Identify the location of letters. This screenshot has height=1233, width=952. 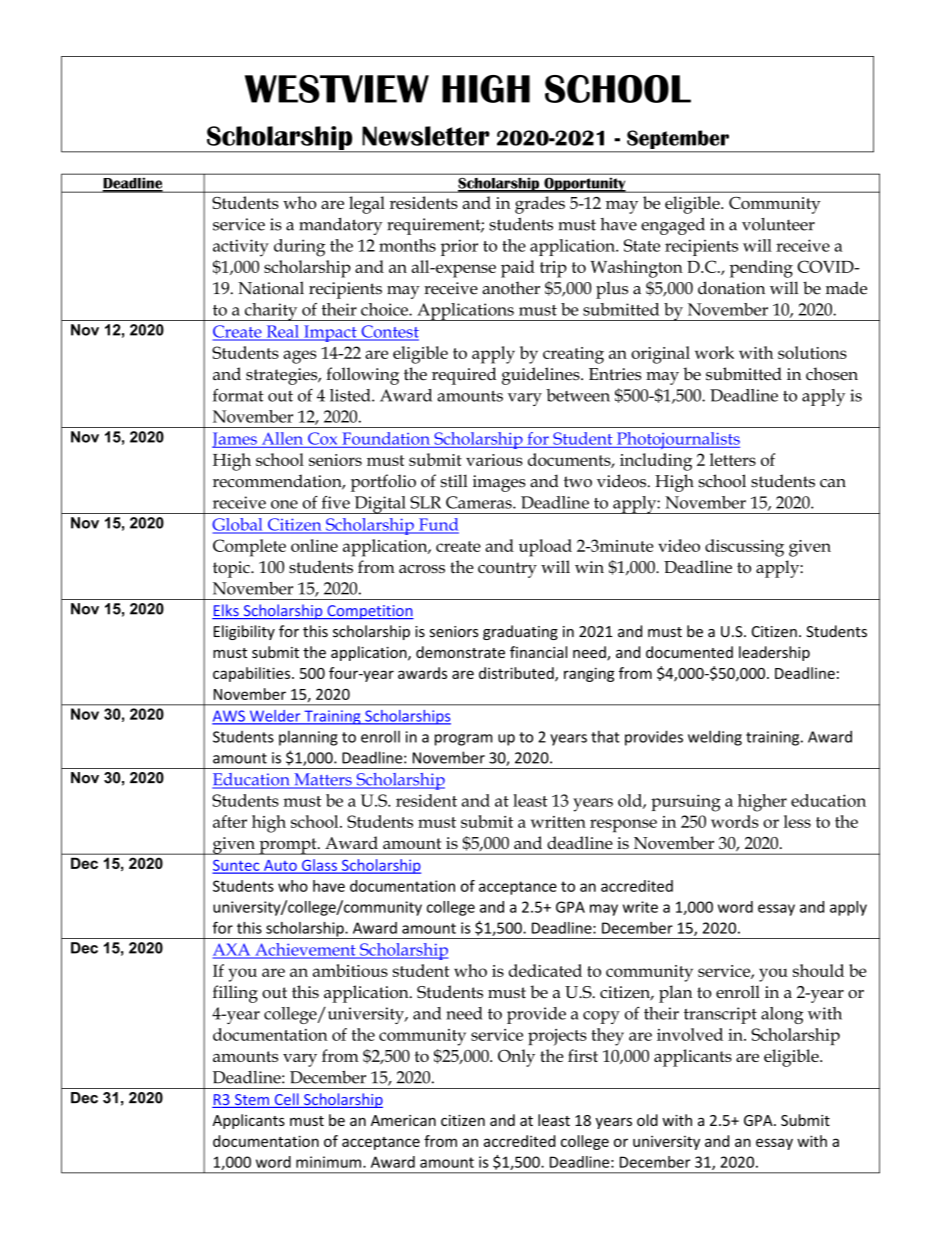
(733, 459).
